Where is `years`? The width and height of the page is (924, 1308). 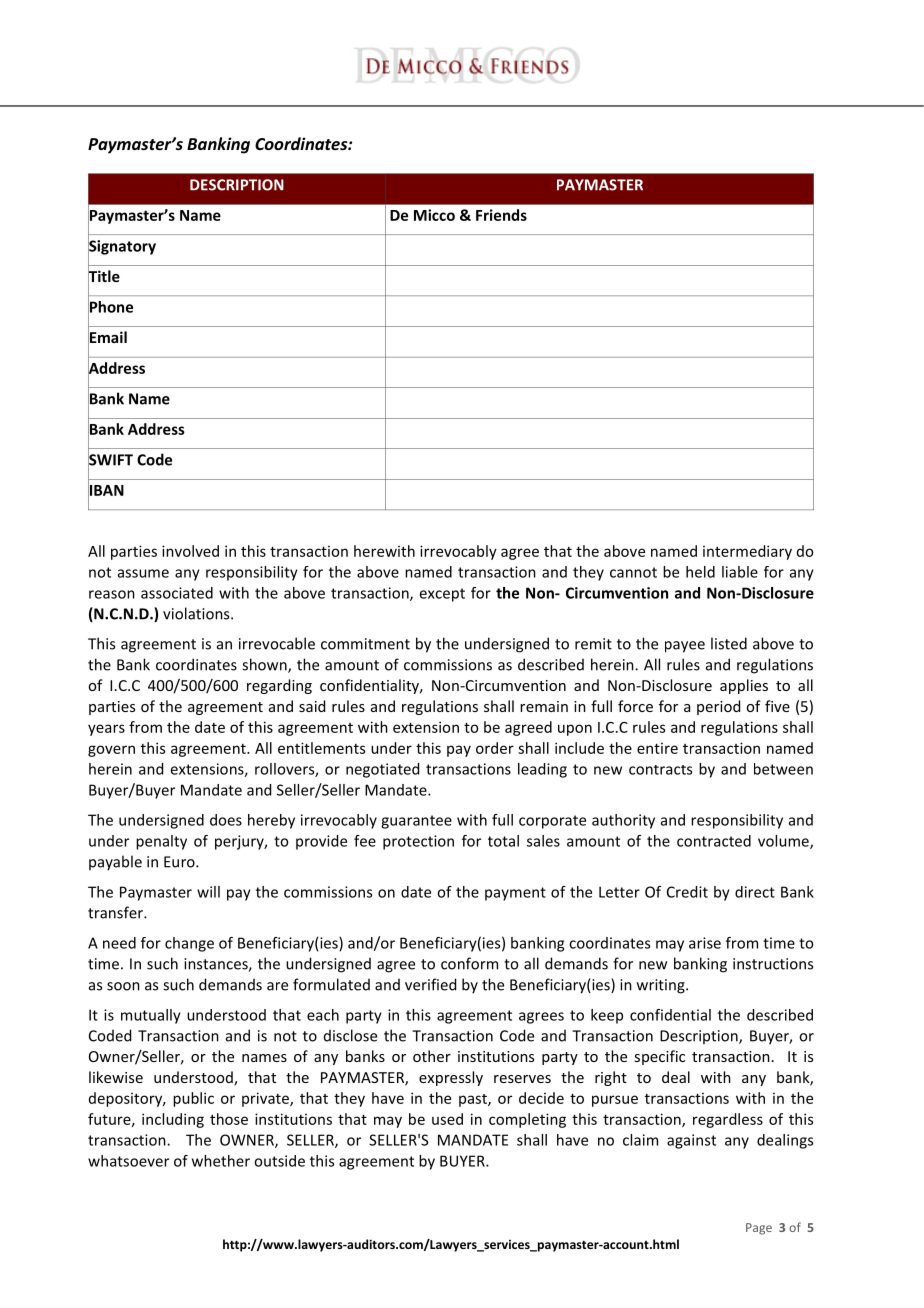 years is located at coordinates (106, 730).
